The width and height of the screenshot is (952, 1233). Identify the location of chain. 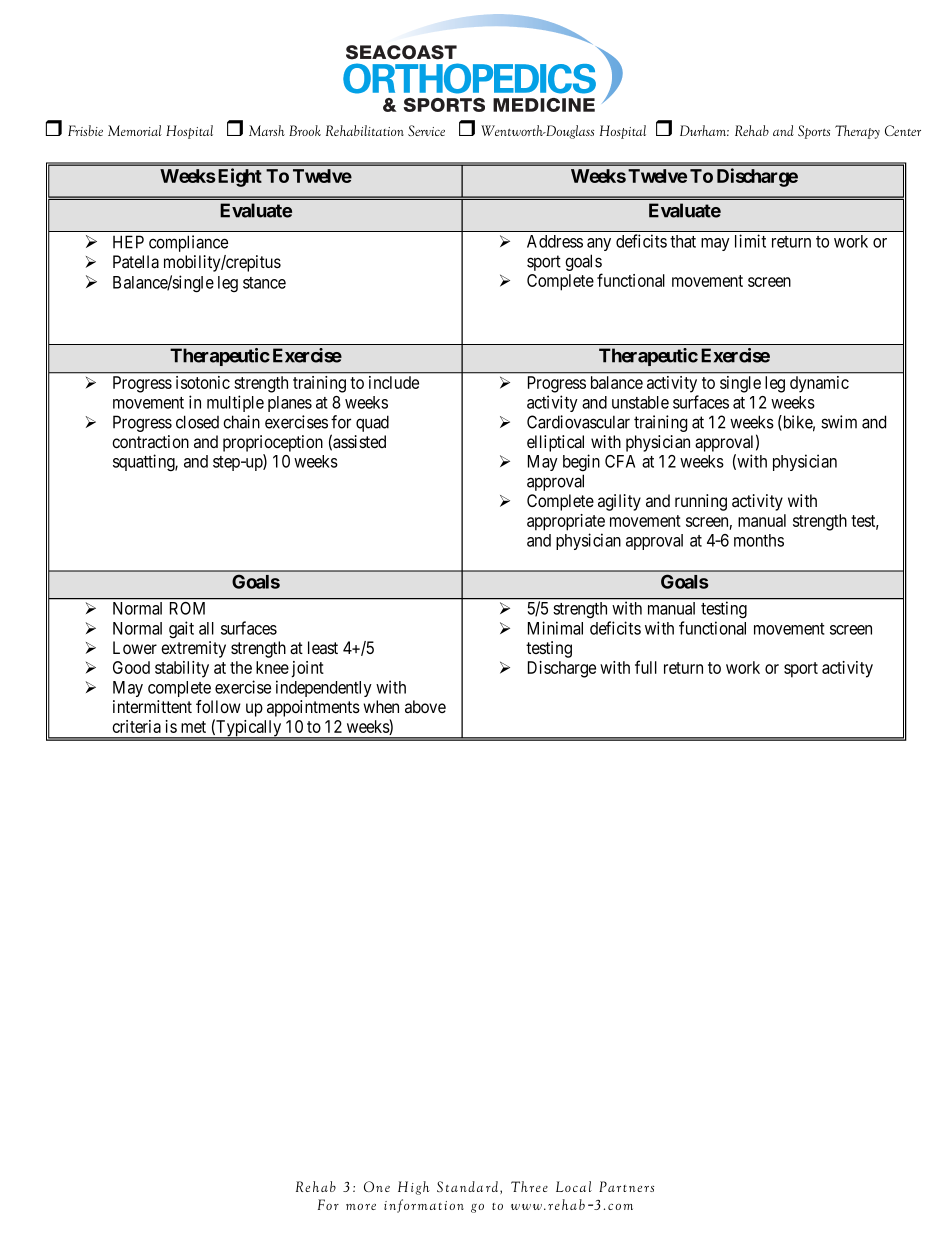
(241, 422).
